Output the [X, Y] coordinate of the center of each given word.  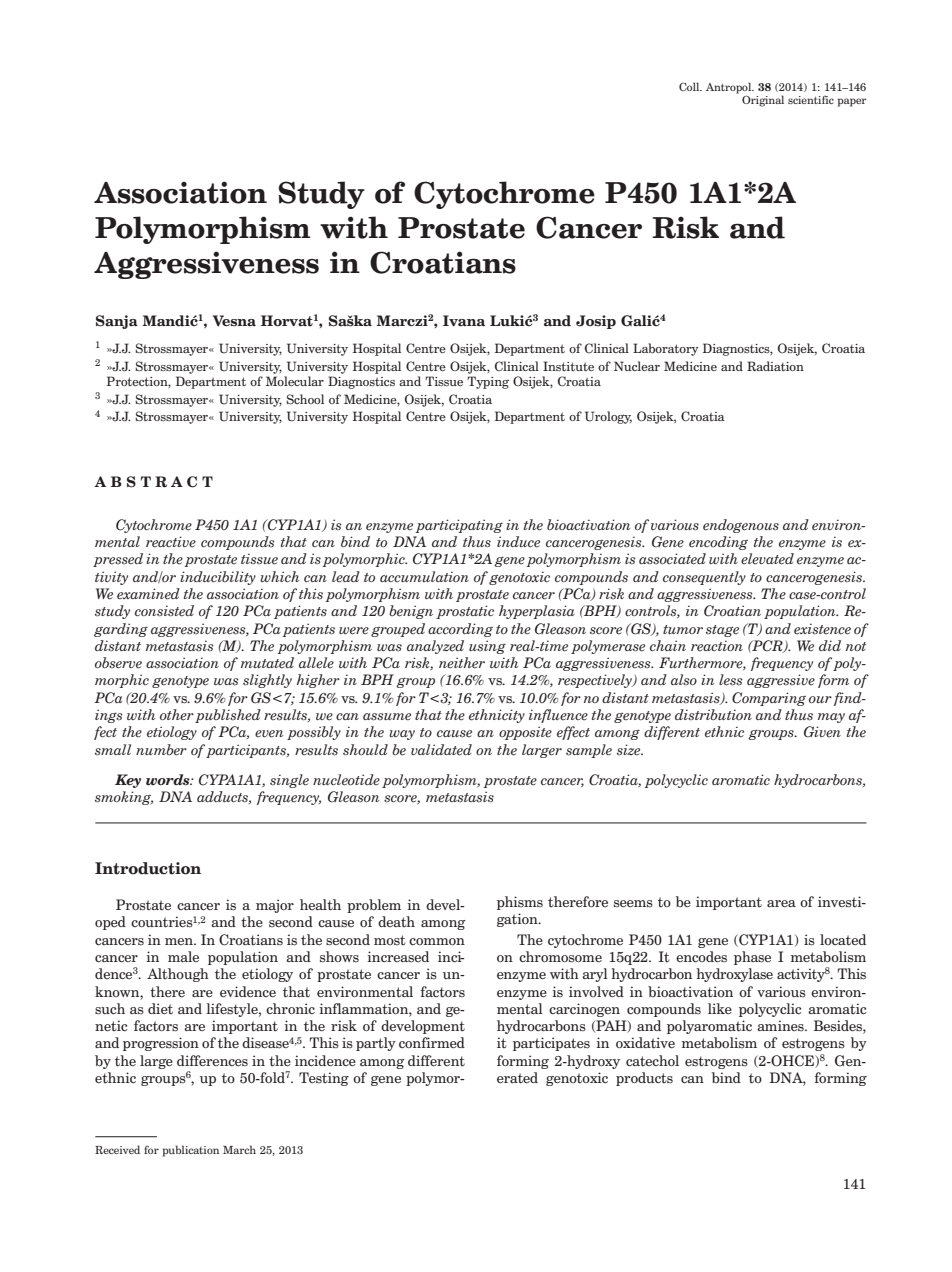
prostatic [465, 612]
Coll [690, 86]
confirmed [432, 1042]
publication [191, 1151]
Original [763, 101]
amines [781, 1026]
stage [722, 631]
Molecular [295, 381]
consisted [164, 611]
